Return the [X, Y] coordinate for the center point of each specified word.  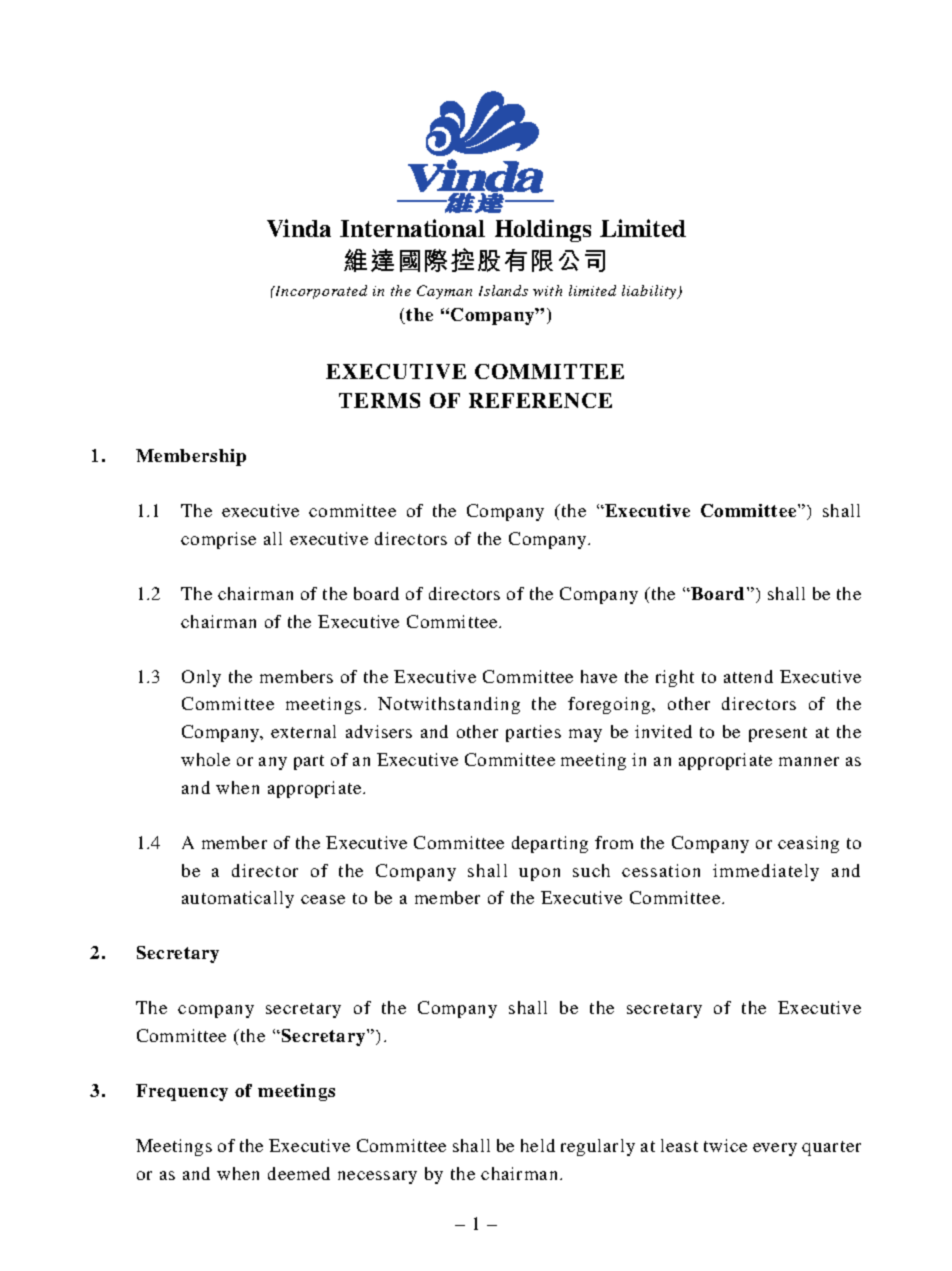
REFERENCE [540, 400]
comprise [218, 540]
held [538, 1145]
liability [650, 292]
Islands [503, 290]
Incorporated [320, 292]
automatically [238, 899]
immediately [766, 872]
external [303, 731]
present [778, 734]
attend [748, 676]
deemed [299, 1173]
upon [539, 874]
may [585, 735]
